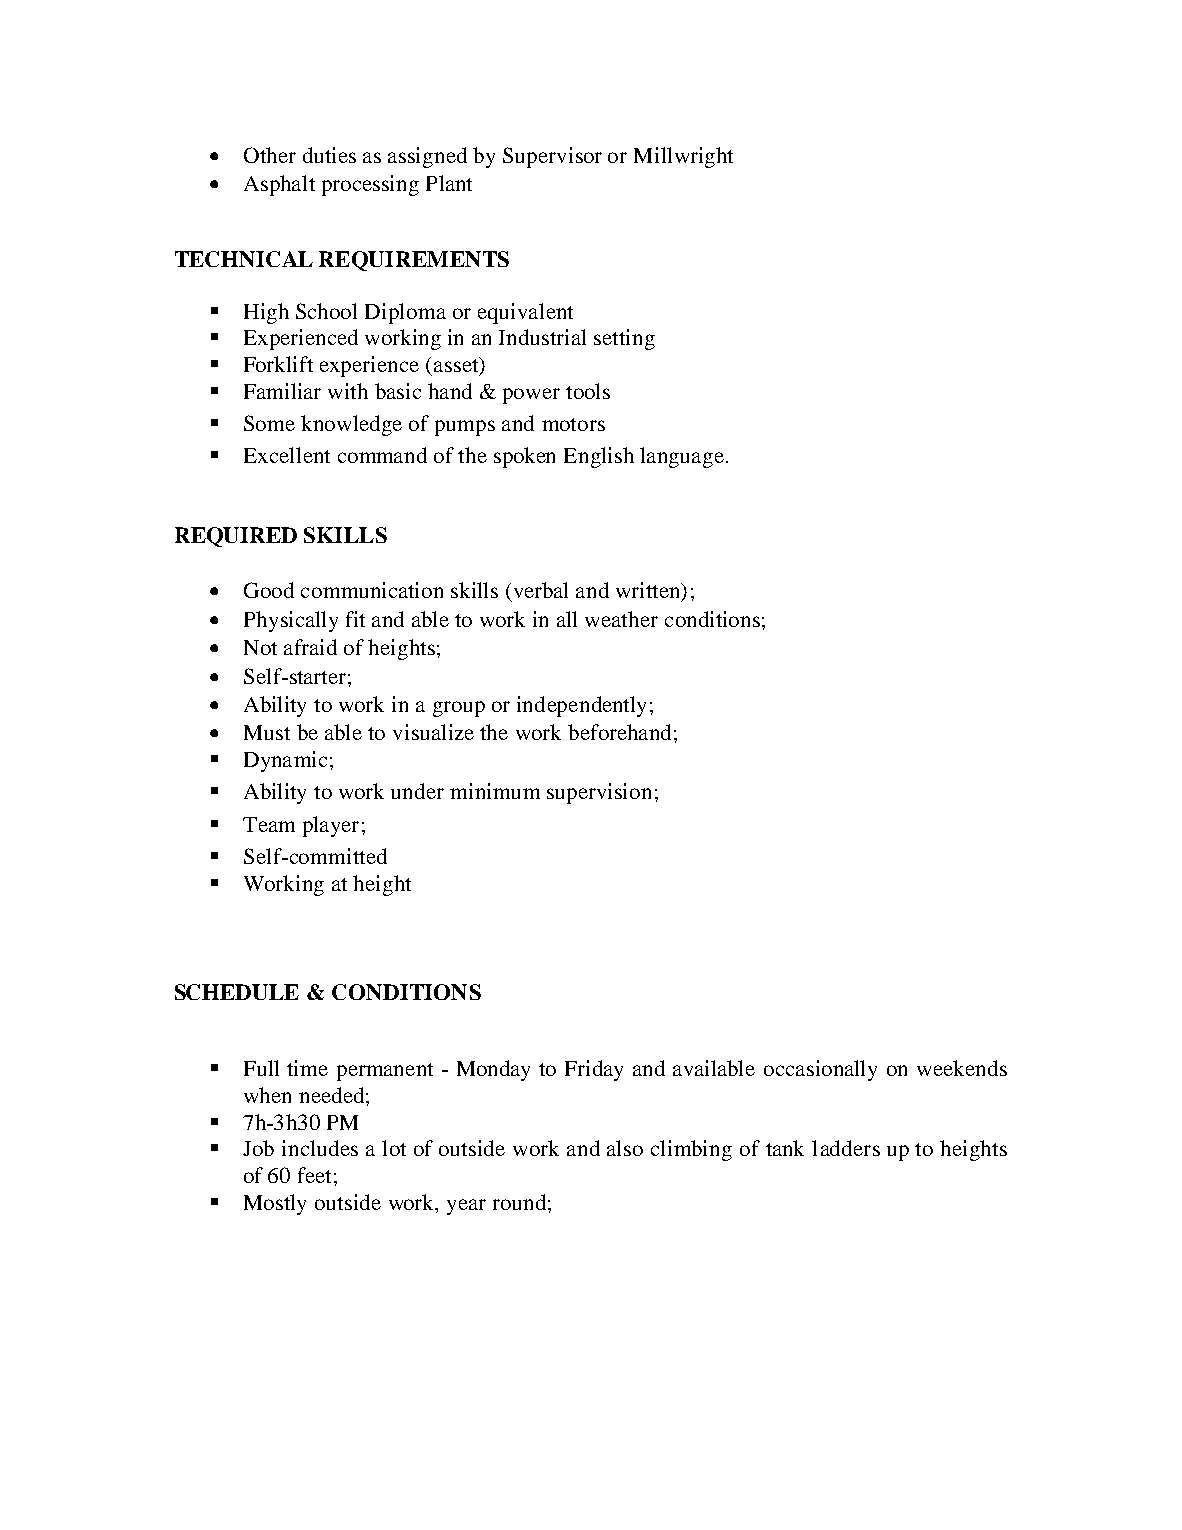  What do you see at coordinates (625, 1148) in the screenshot?
I see `also` at bounding box center [625, 1148].
